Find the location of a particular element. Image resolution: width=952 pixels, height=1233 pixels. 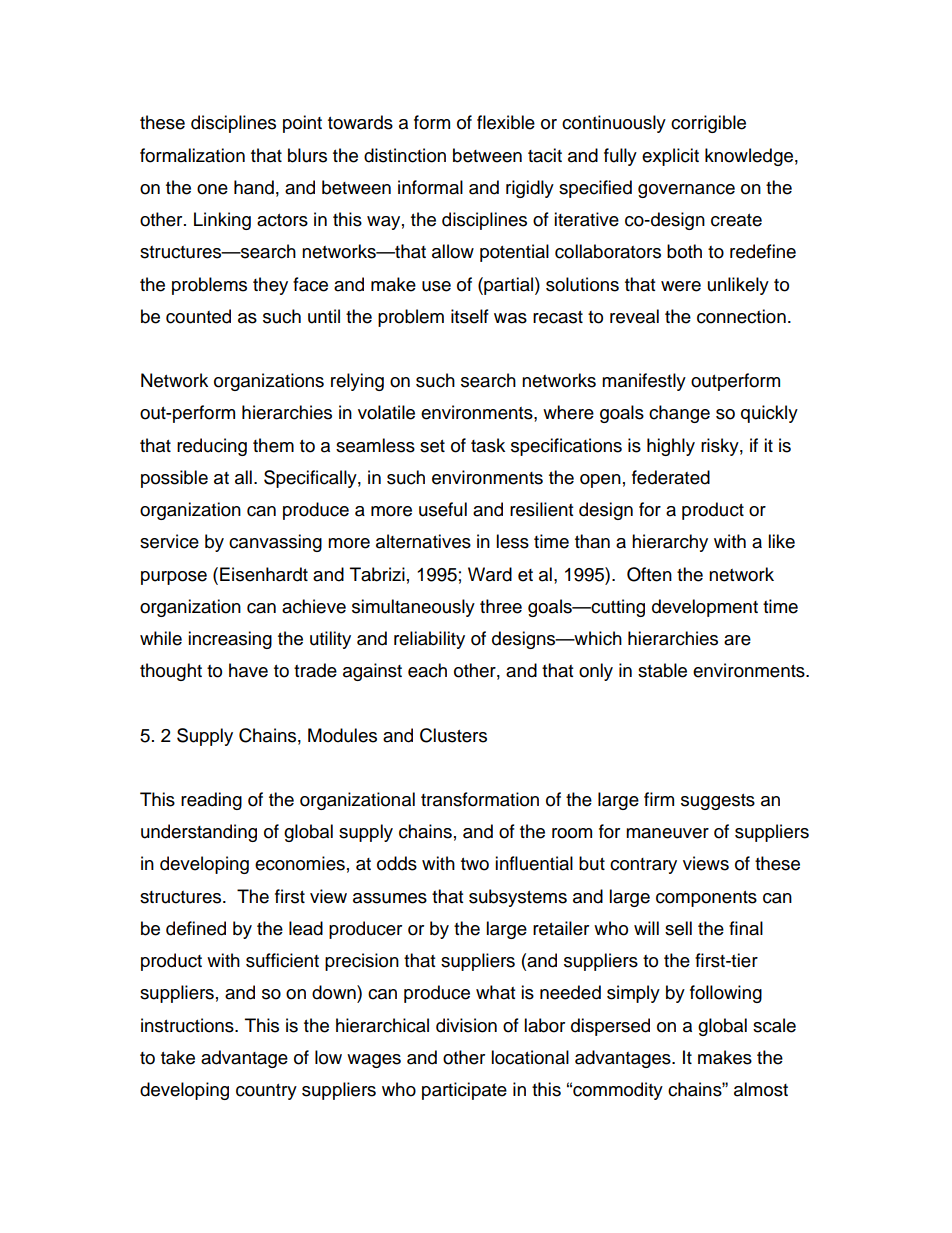

hand is located at coordinates (254, 187).
